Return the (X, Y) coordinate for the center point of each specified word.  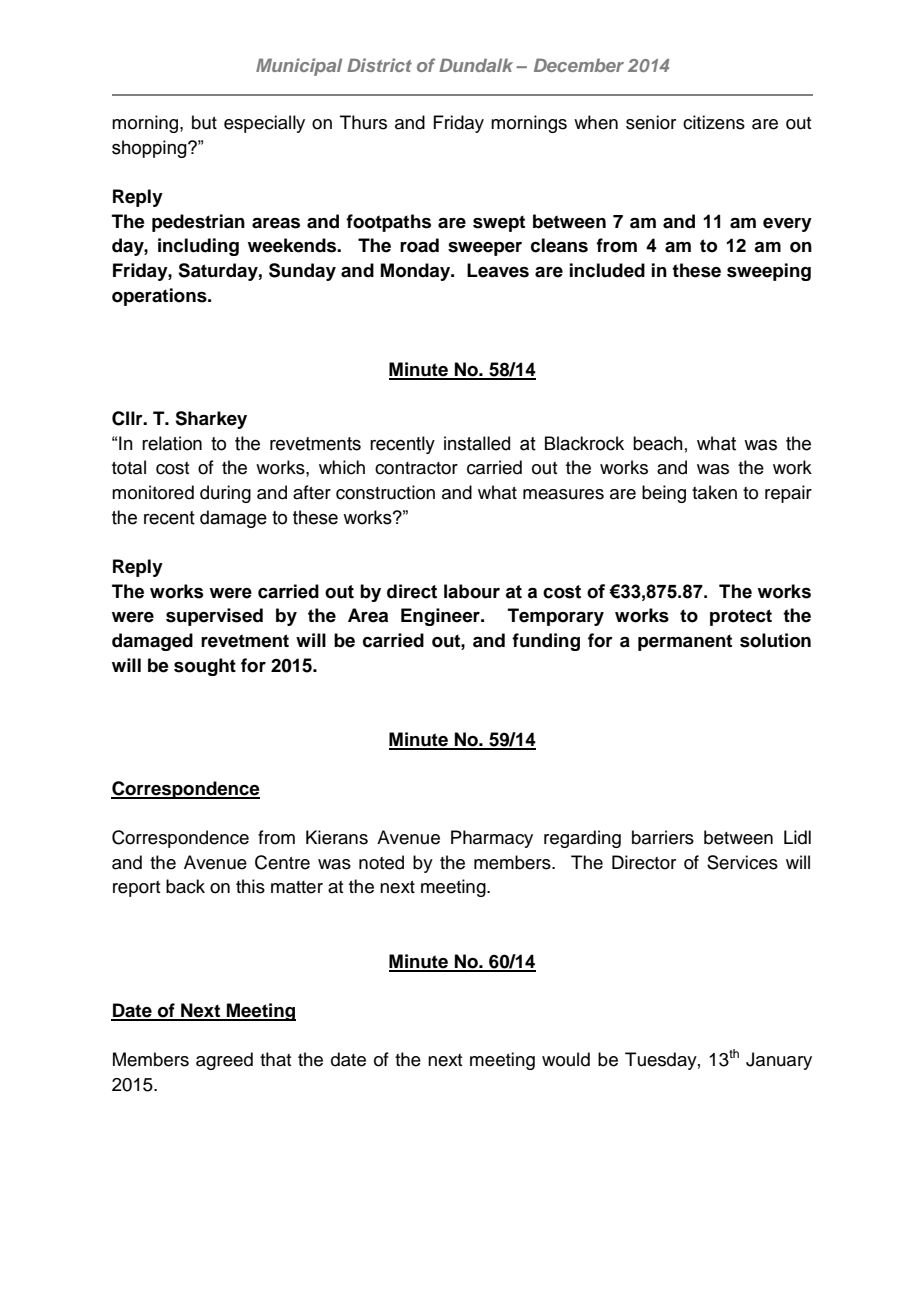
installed (477, 443)
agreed (224, 1061)
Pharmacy (492, 839)
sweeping (769, 272)
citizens (714, 122)
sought (205, 667)
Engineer (441, 617)
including (198, 247)
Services (742, 862)
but (204, 122)
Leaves (498, 270)
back (185, 886)
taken (714, 492)
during (225, 494)
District (379, 65)
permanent (685, 642)
